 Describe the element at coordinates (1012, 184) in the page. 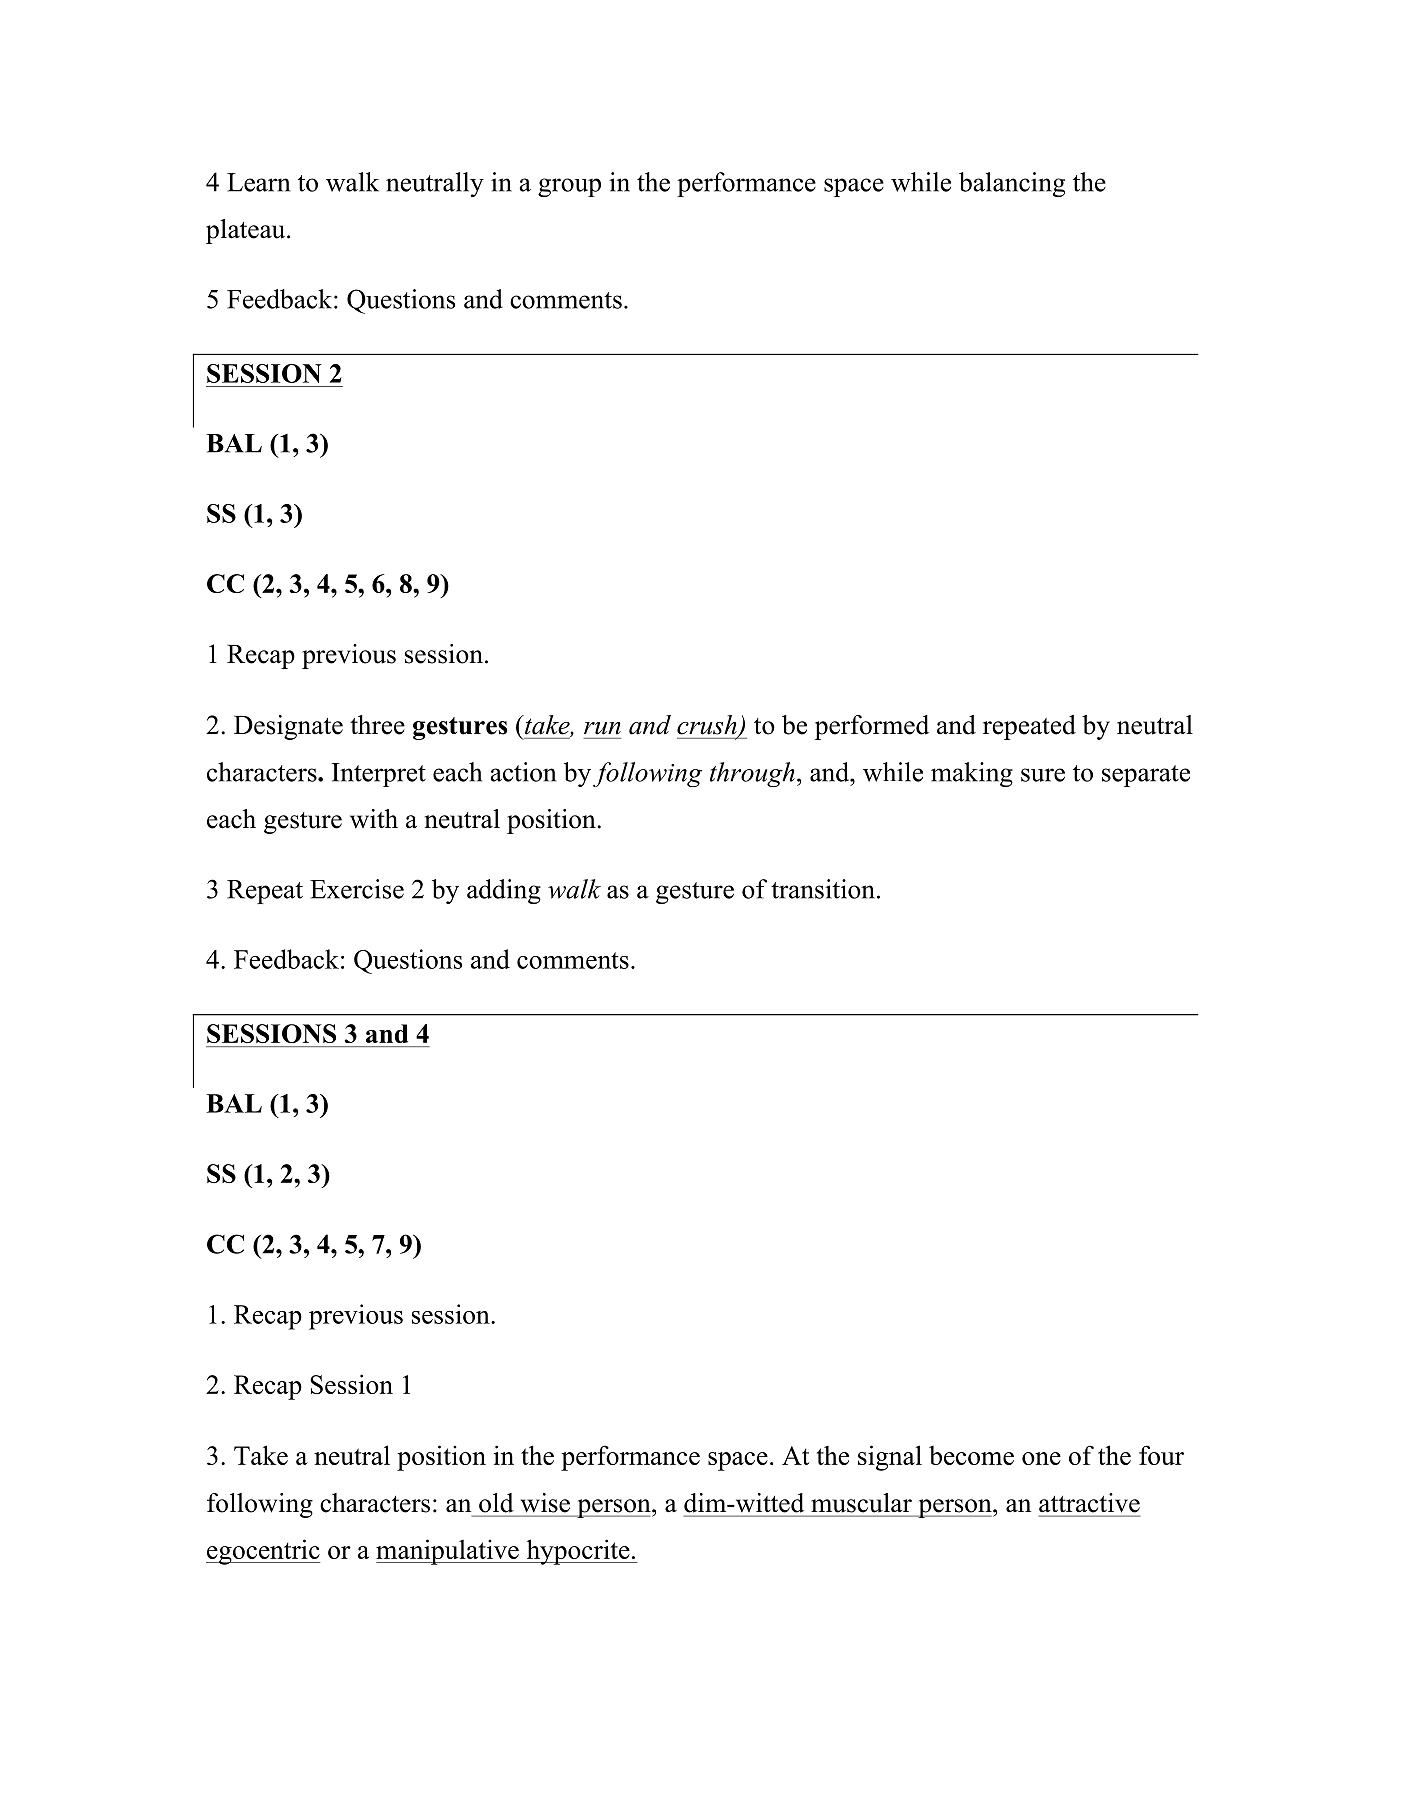

I see `balancing` at that location.
